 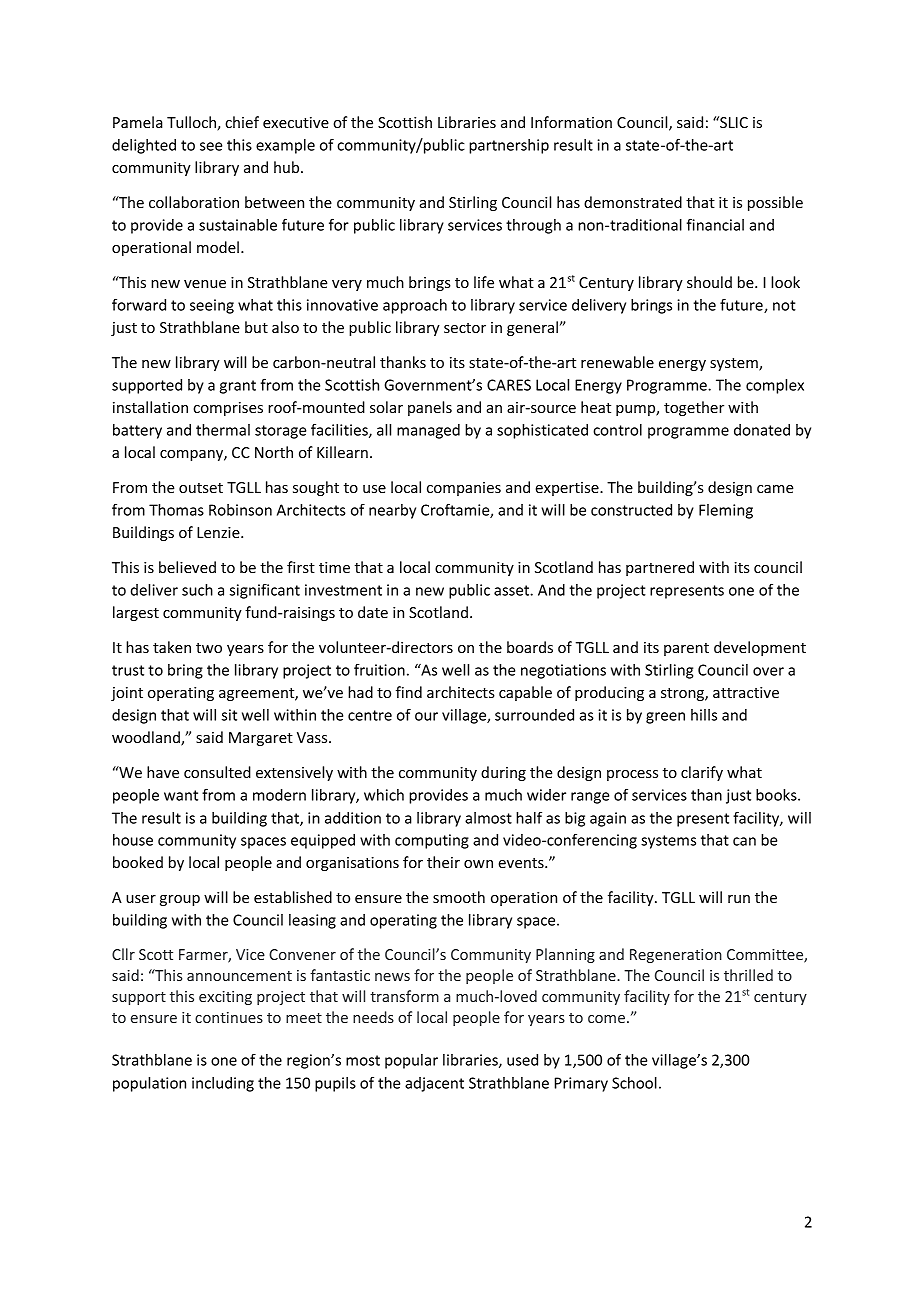 I want to click on including, so click(x=223, y=1084).
